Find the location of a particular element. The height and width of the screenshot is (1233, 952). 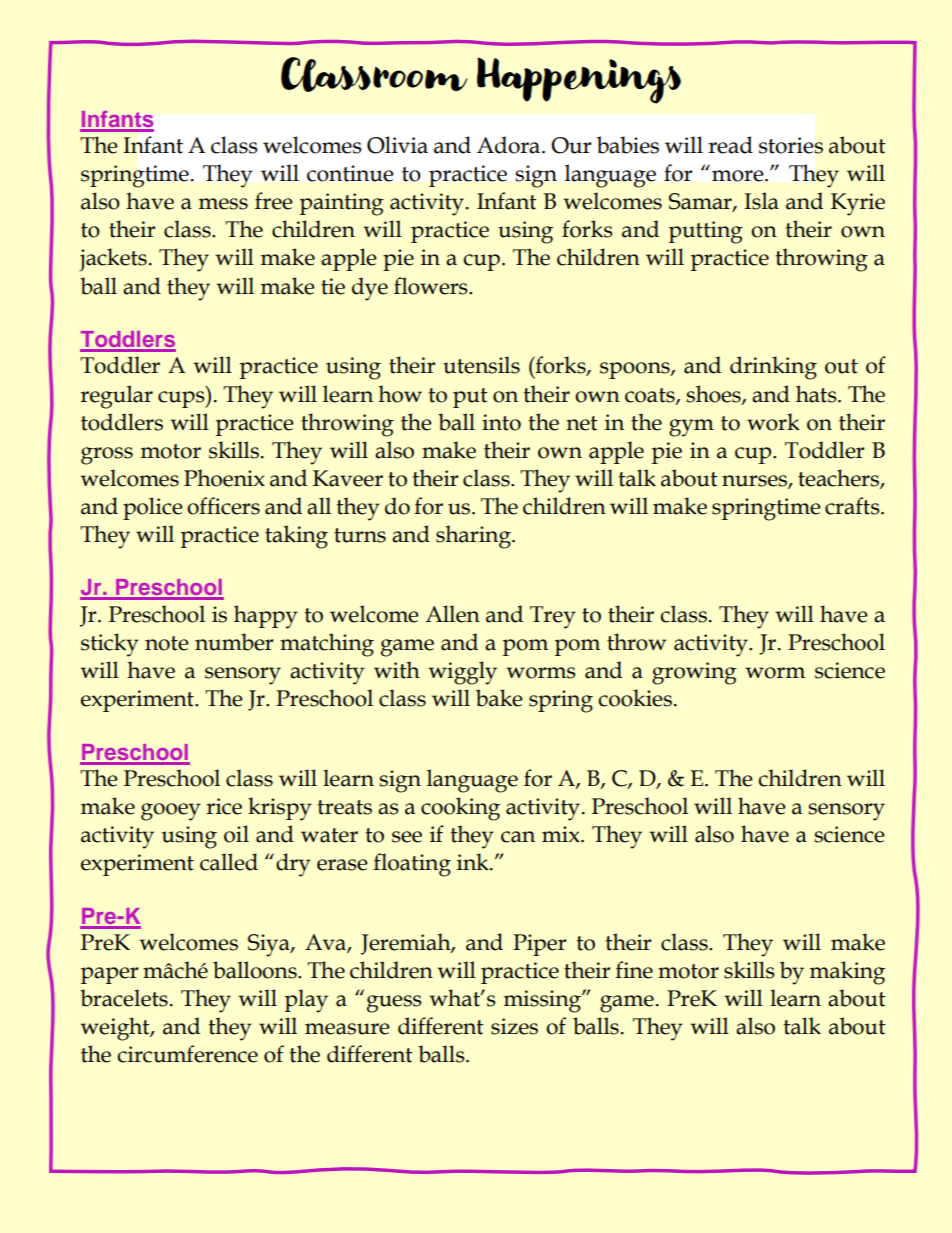

note is located at coordinates (167, 643).
